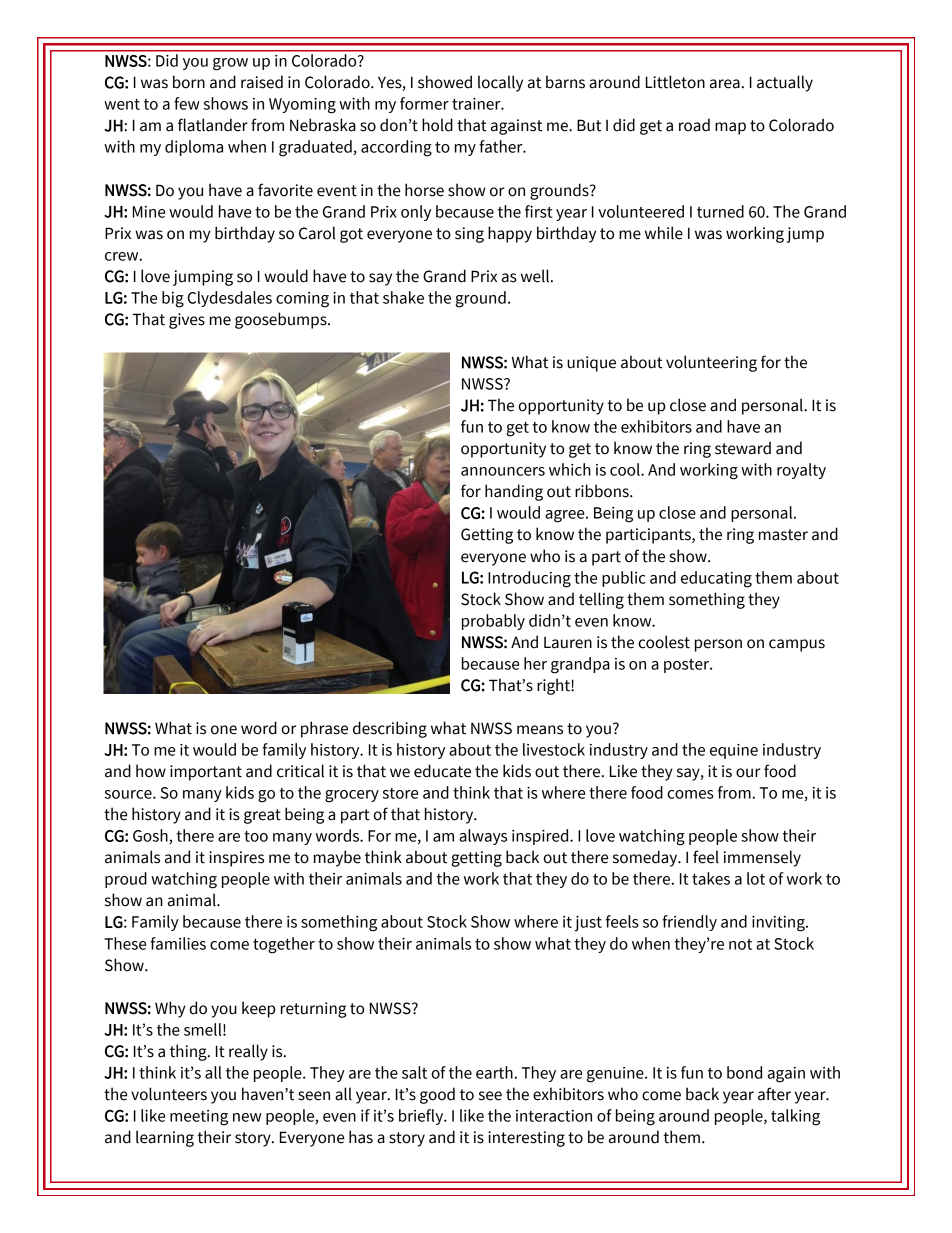 This screenshot has height=1233, width=952. Describe the element at coordinates (503, 471) in the screenshot. I see `announcers` at that location.
